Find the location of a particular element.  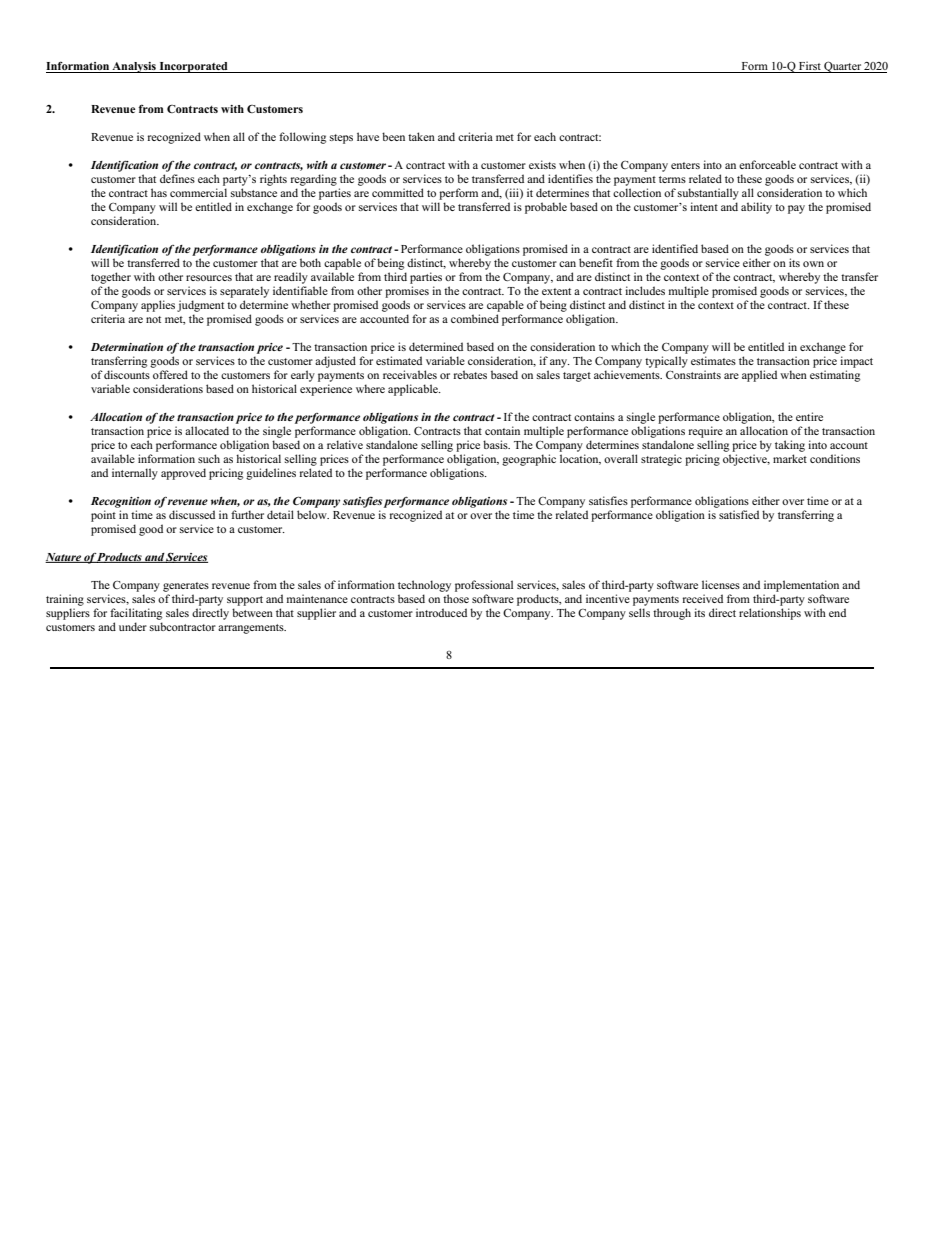

together is located at coordinates (111, 278).
